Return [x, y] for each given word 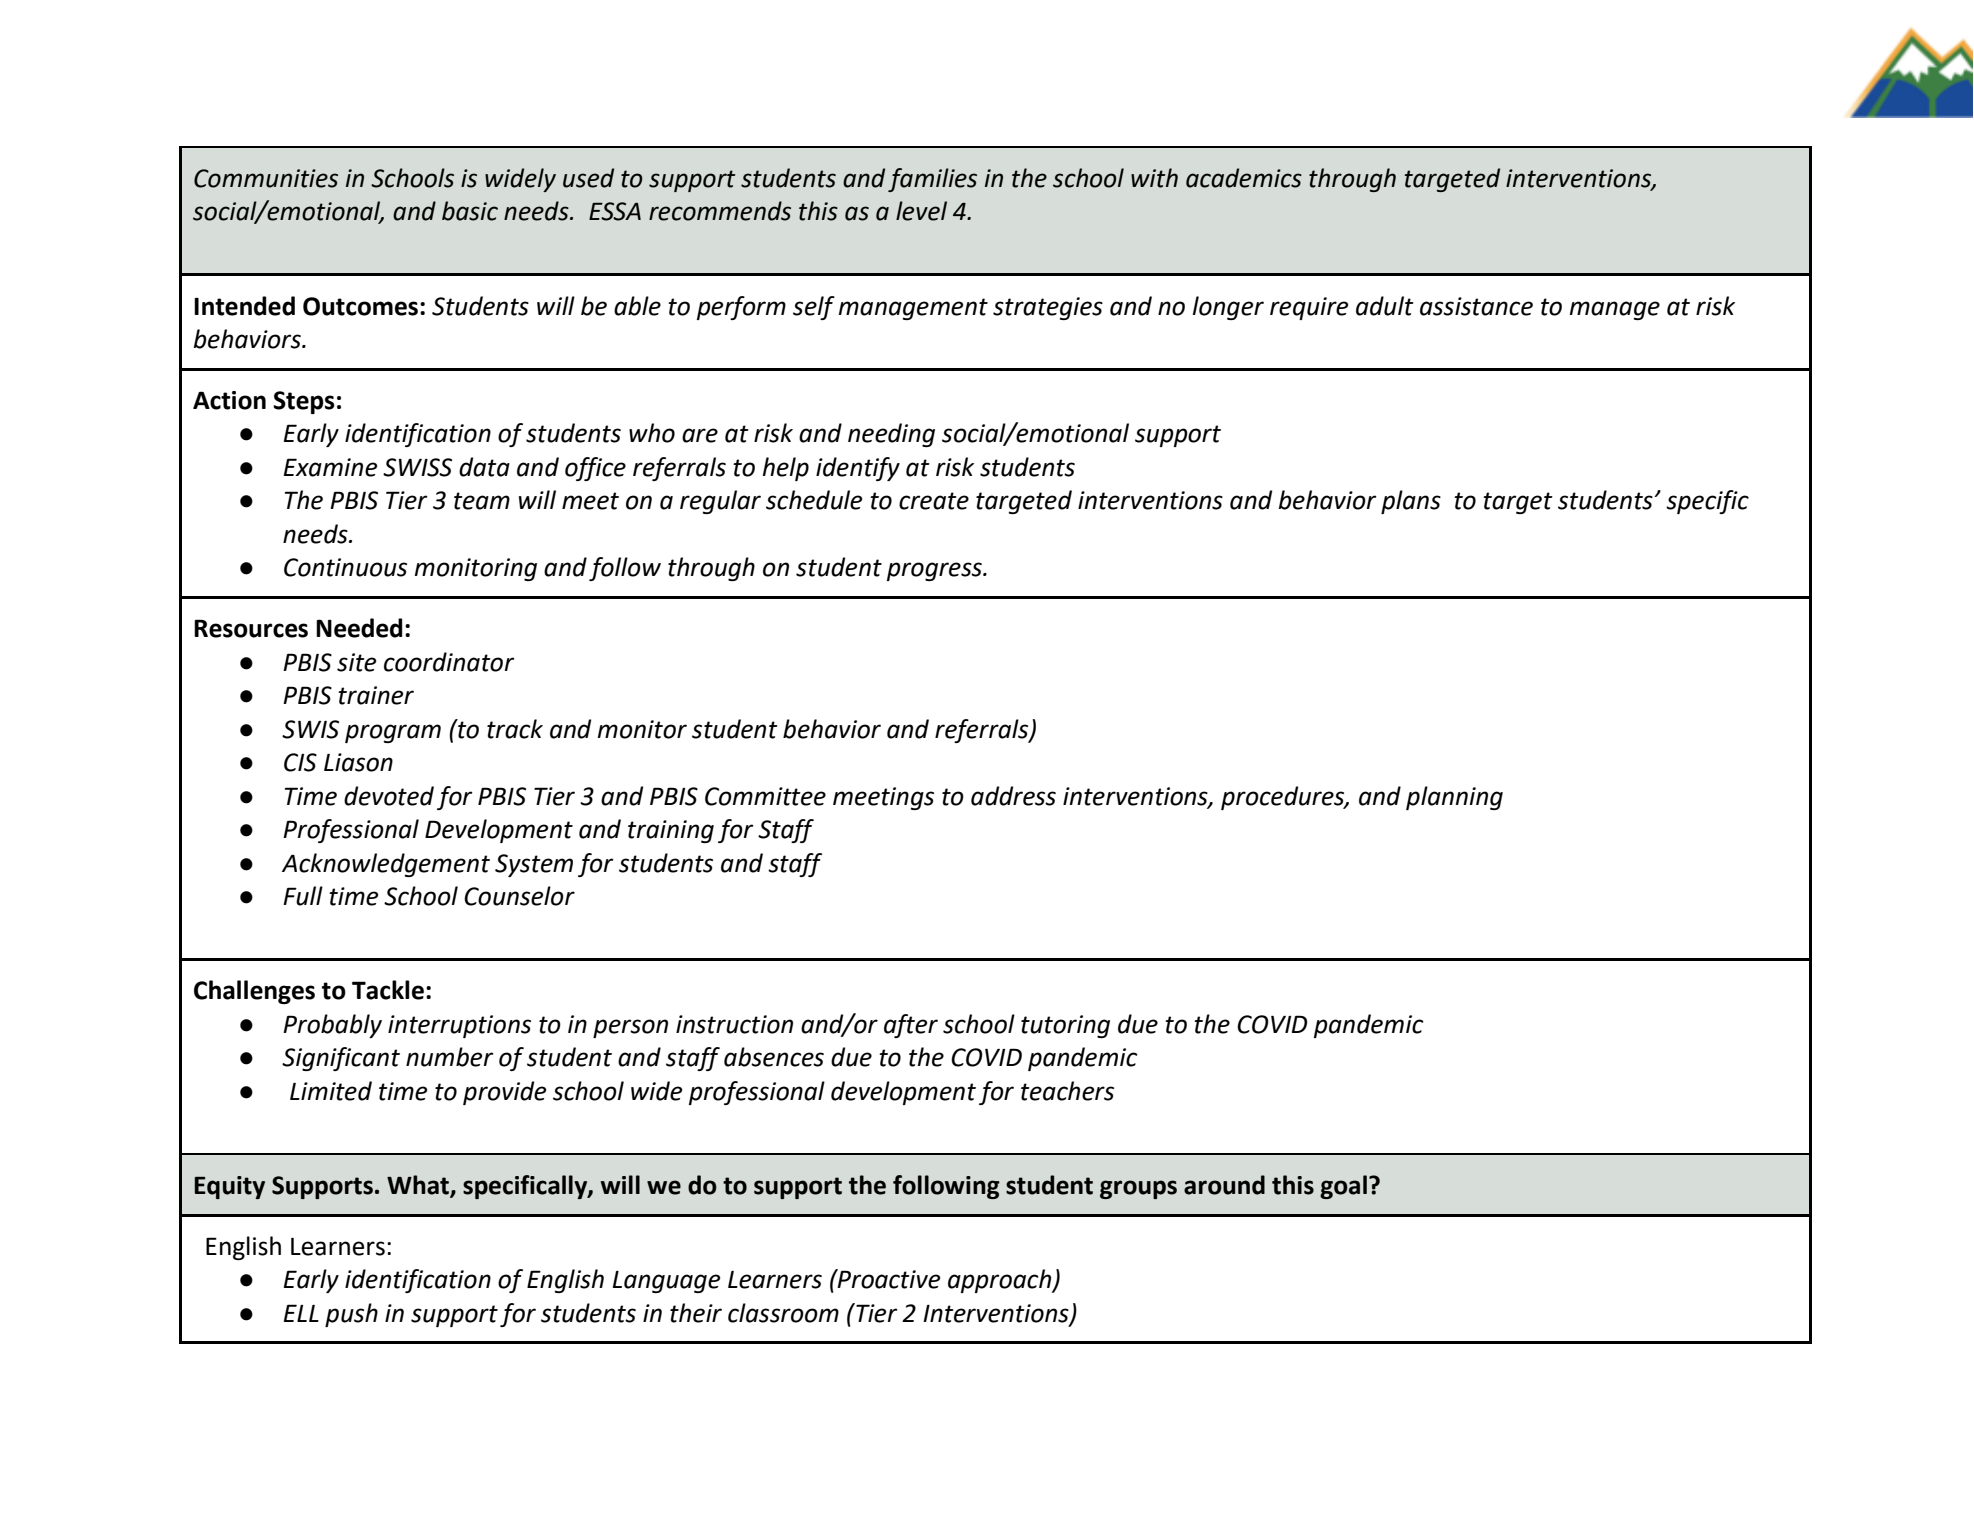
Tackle [388, 990]
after [911, 1026]
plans [1411, 502]
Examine [330, 467]
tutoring [1065, 1026]
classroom [783, 1313]
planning [1454, 798]
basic [470, 211]
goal [1343, 1187]
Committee [765, 796]
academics [1244, 178]
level [921, 211]
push [351, 1315]
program [393, 733]
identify [858, 469]
